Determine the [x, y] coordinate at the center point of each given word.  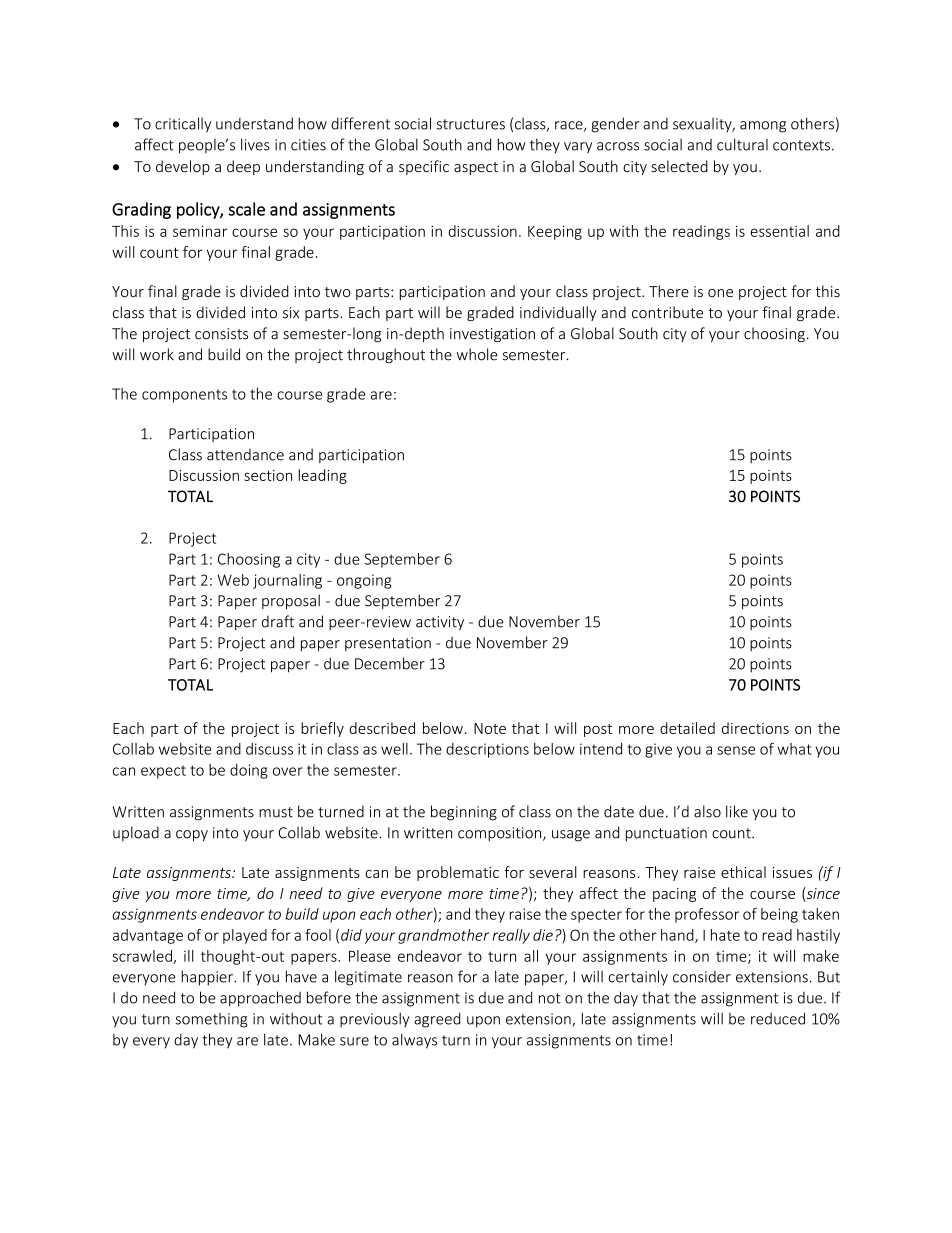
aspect [476, 168]
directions [755, 728]
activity [440, 623]
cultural [742, 144]
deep [243, 167]
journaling [287, 581]
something [211, 1020]
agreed [437, 1020]
